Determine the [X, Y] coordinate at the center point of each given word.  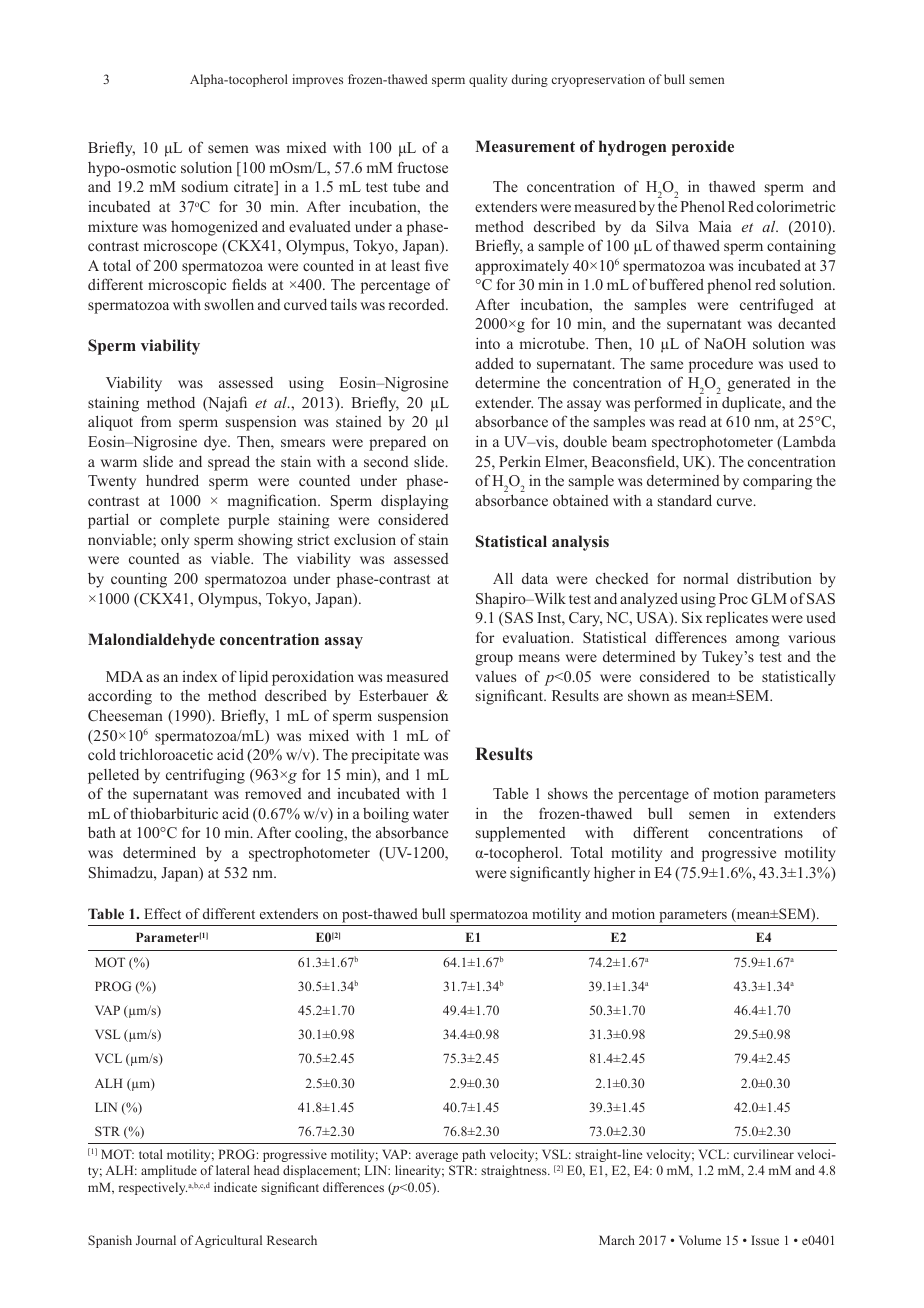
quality [488, 80]
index [200, 676]
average [437, 1157]
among [758, 641]
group [494, 660]
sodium [205, 186]
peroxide [703, 148]
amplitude [169, 1171]
